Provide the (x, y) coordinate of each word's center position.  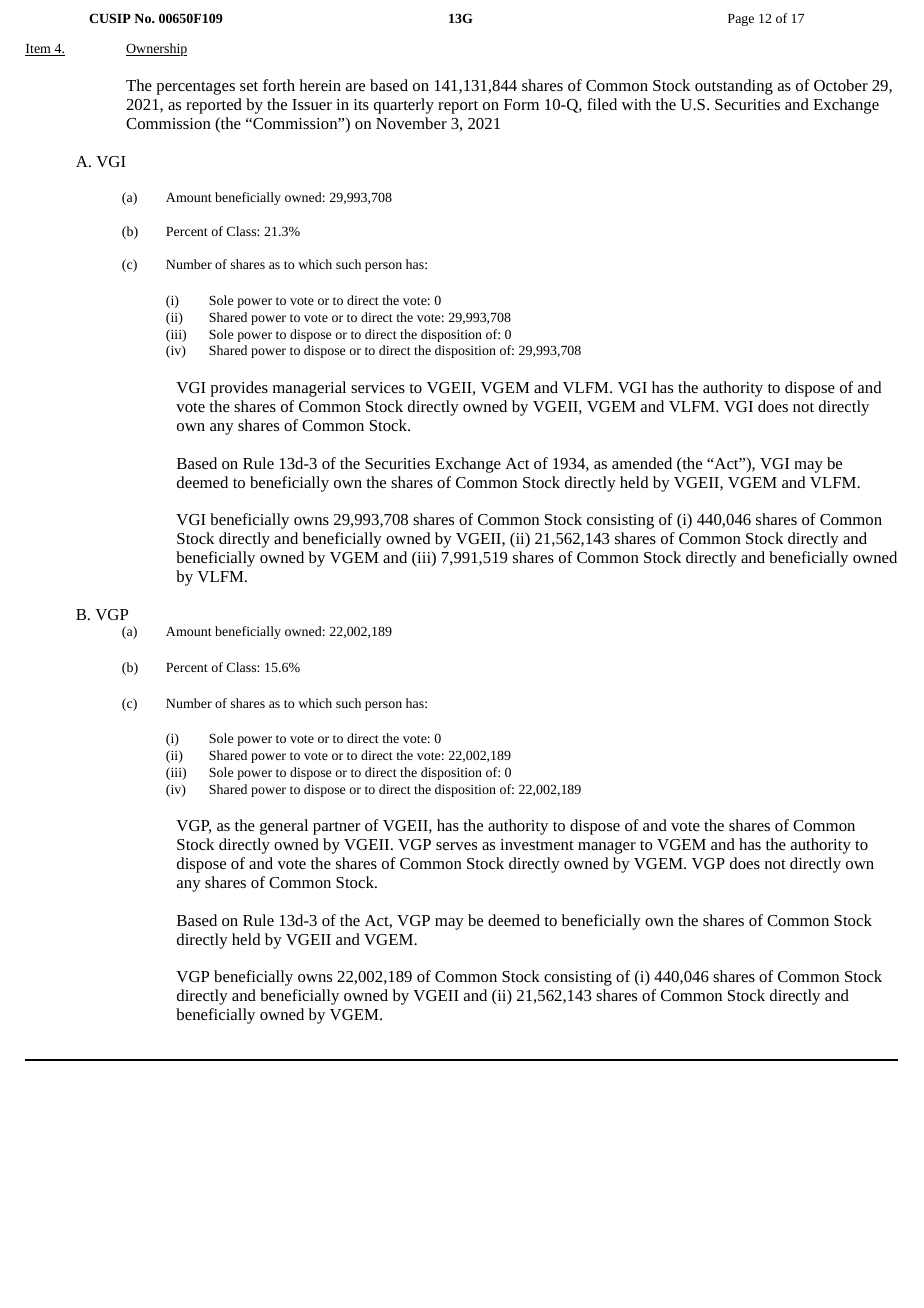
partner (336, 828)
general (284, 827)
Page (741, 20)
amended (642, 463)
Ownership (156, 49)
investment (537, 844)
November (411, 123)
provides (239, 389)
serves (456, 846)
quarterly (404, 106)
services (378, 387)
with (636, 104)
